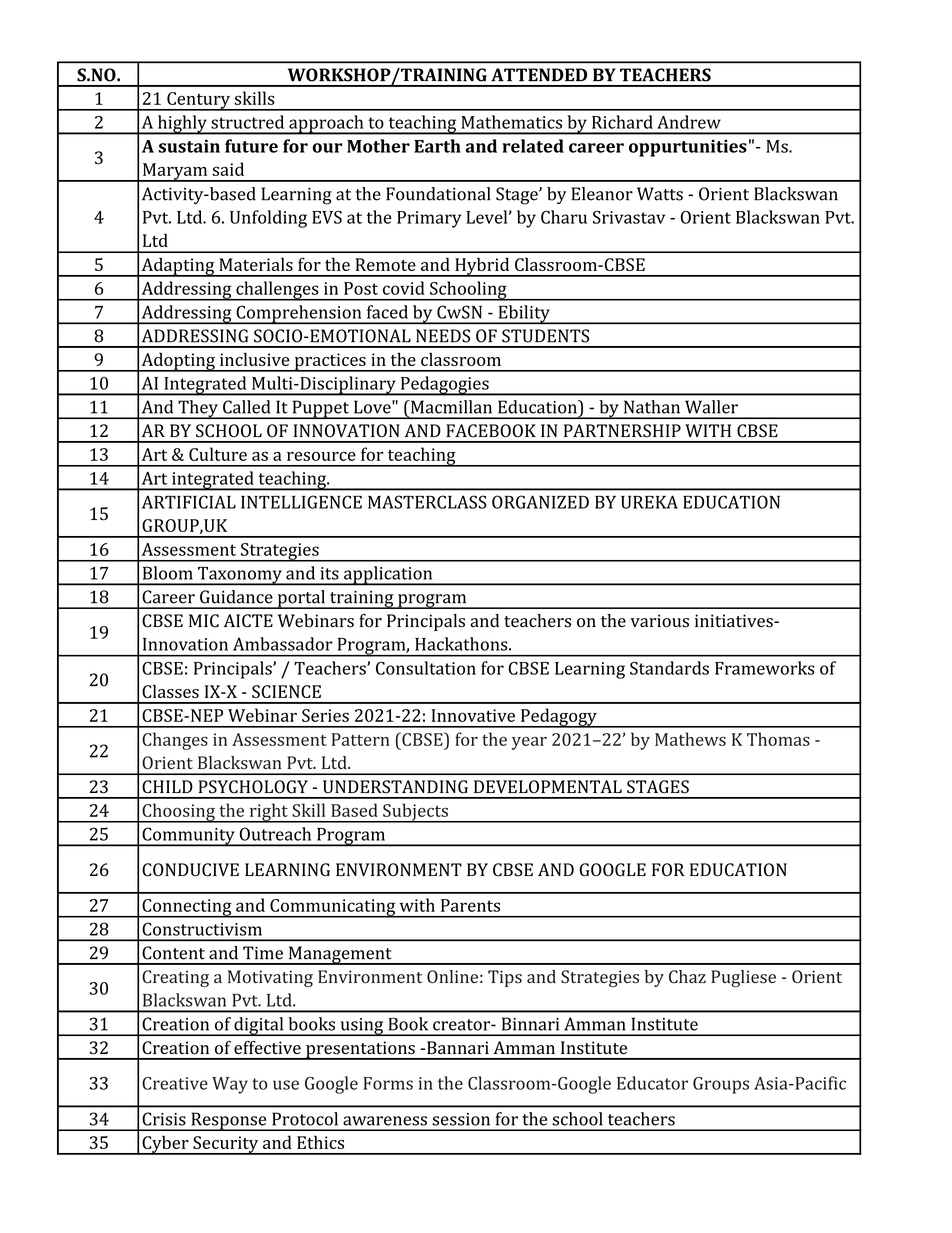  I want to click on Parents, so click(470, 905).
